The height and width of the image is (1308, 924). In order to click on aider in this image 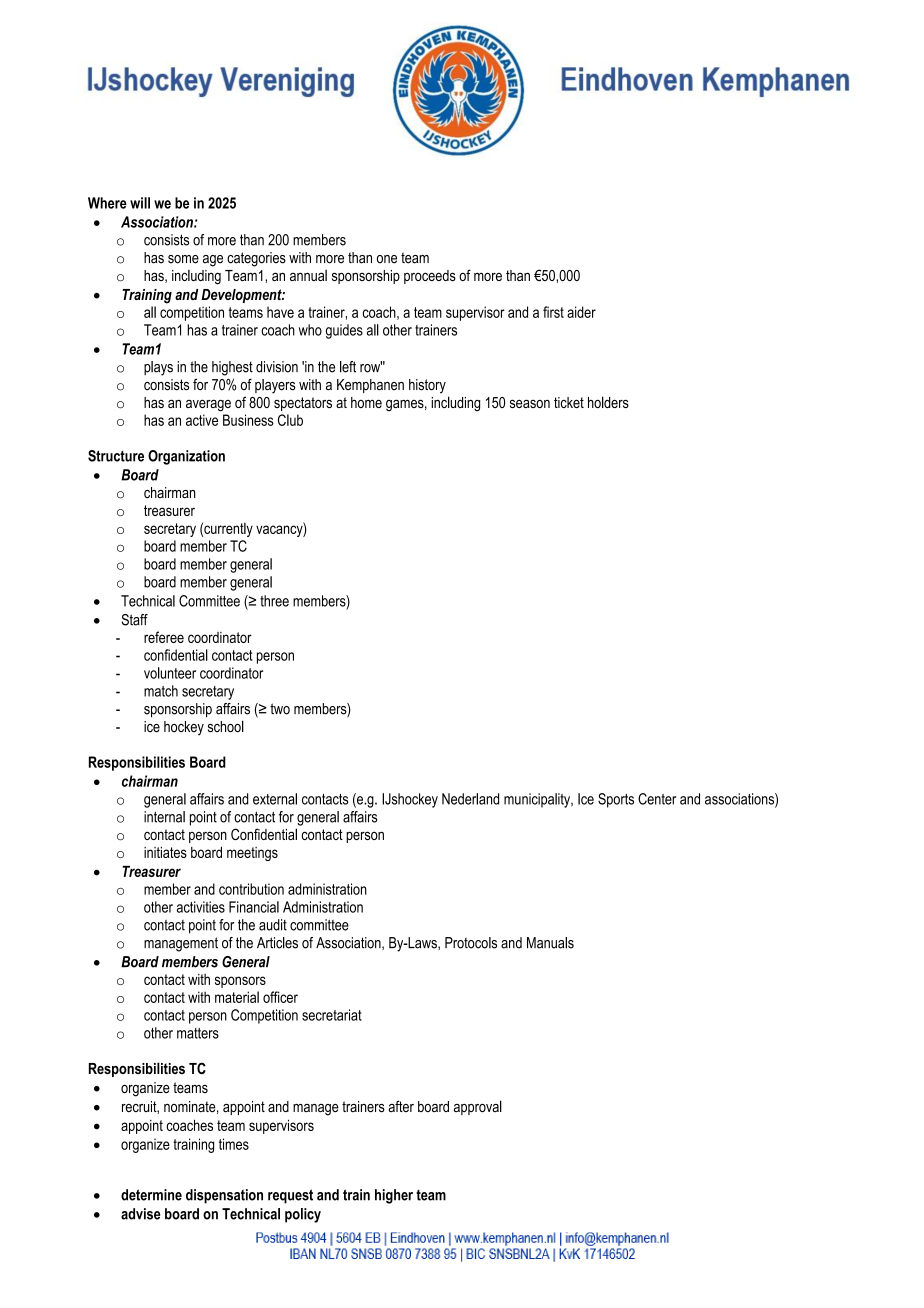, I will do `click(581, 312)`.
